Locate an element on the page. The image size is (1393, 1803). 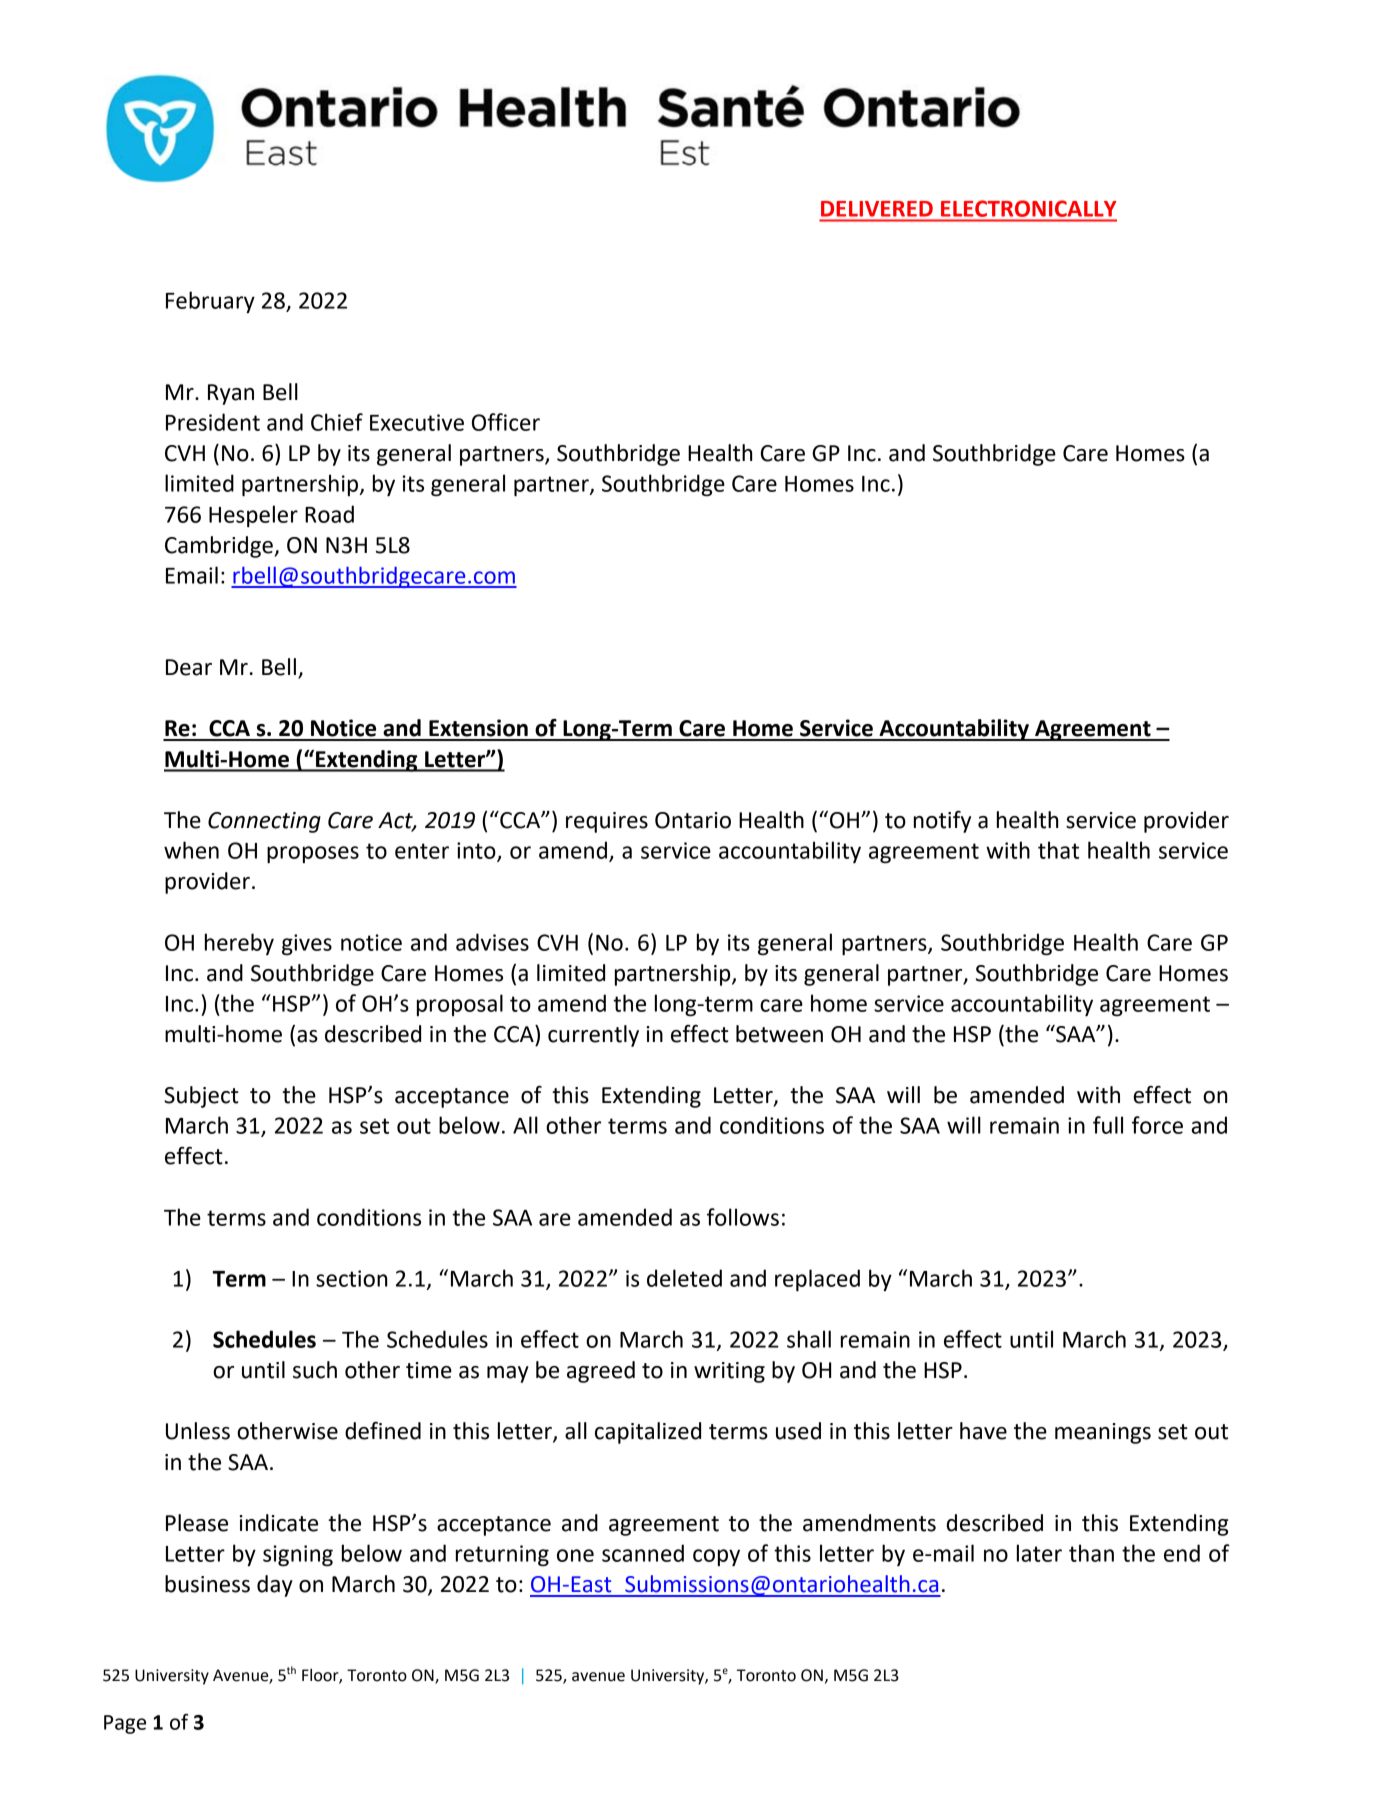
such is located at coordinates (315, 1370).
